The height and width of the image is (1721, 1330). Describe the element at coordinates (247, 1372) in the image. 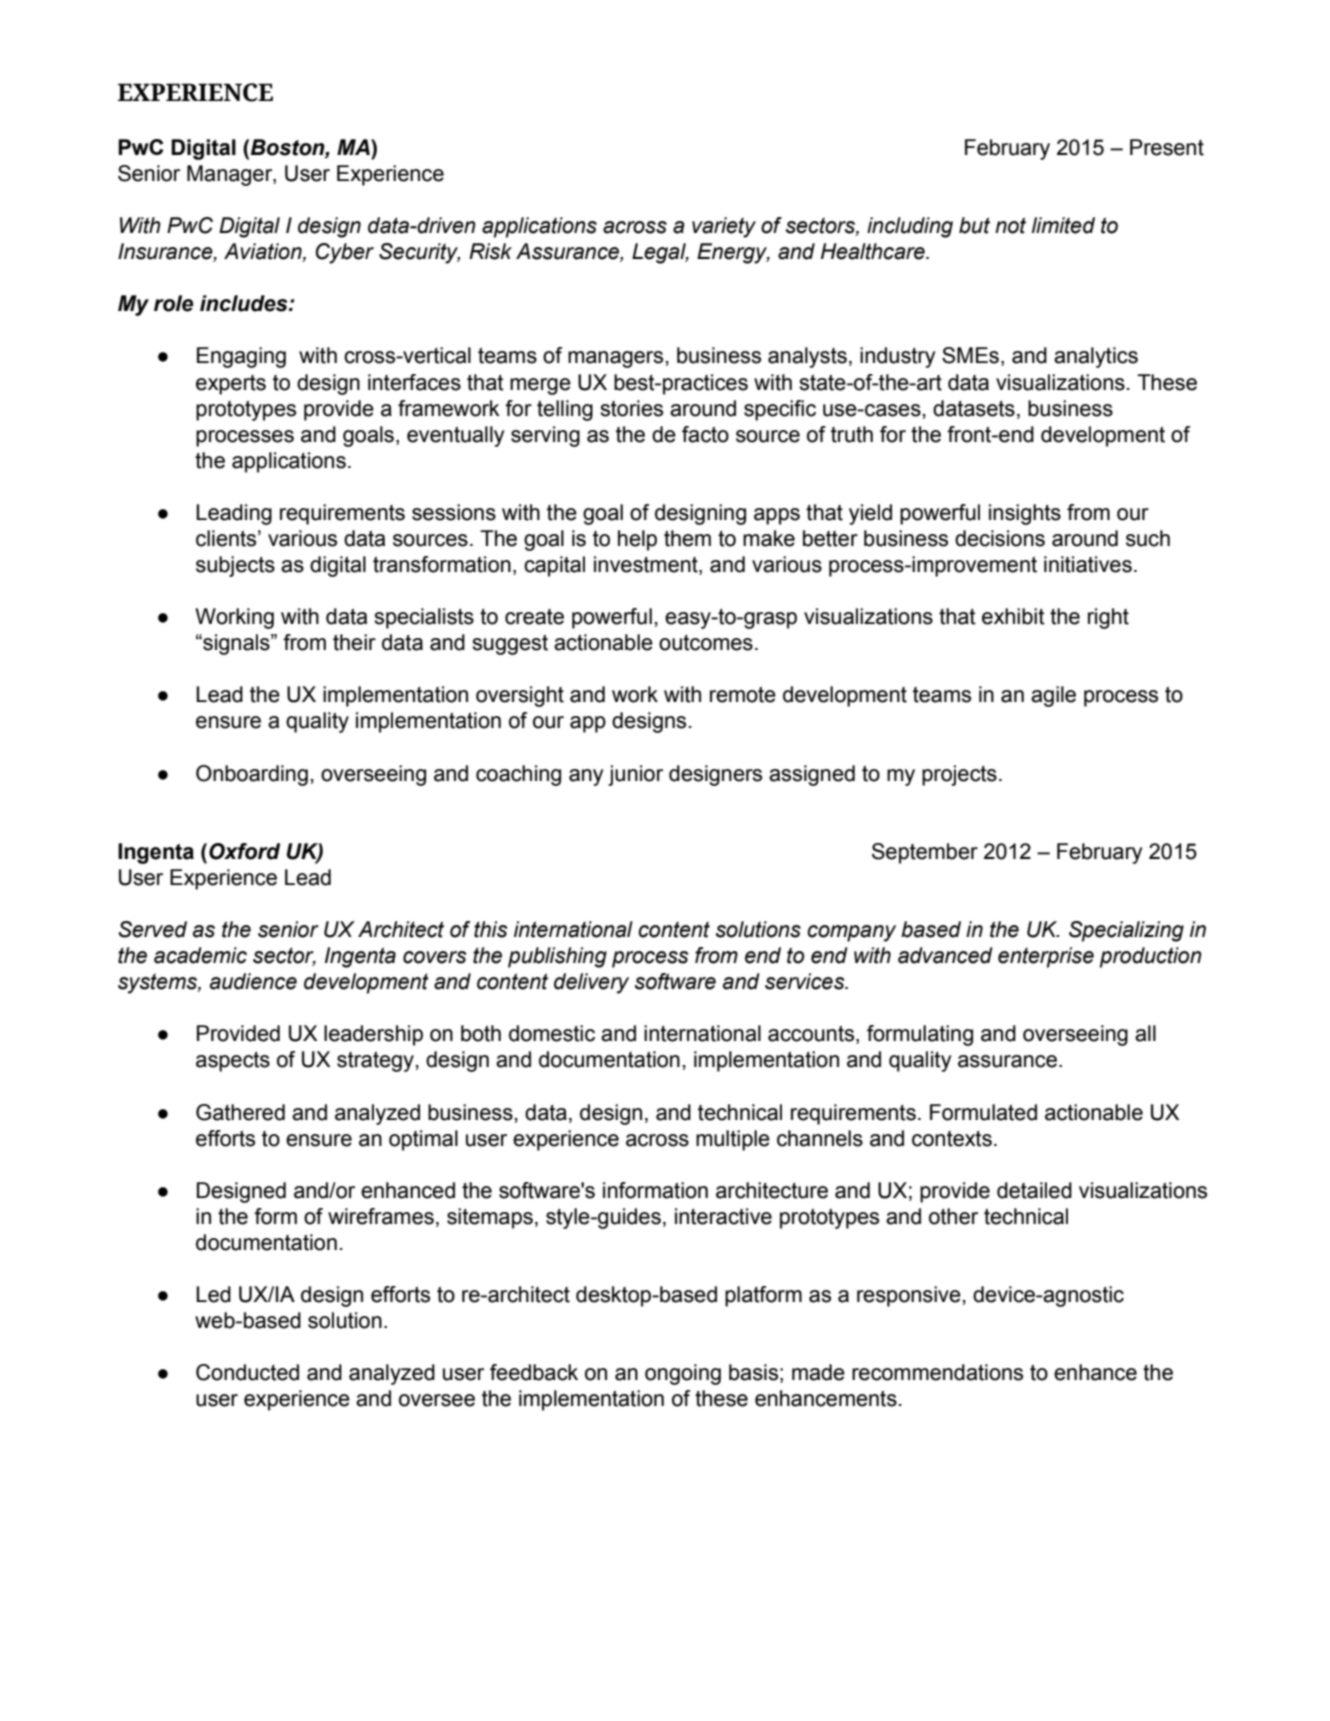

I see `Conducted` at that location.
